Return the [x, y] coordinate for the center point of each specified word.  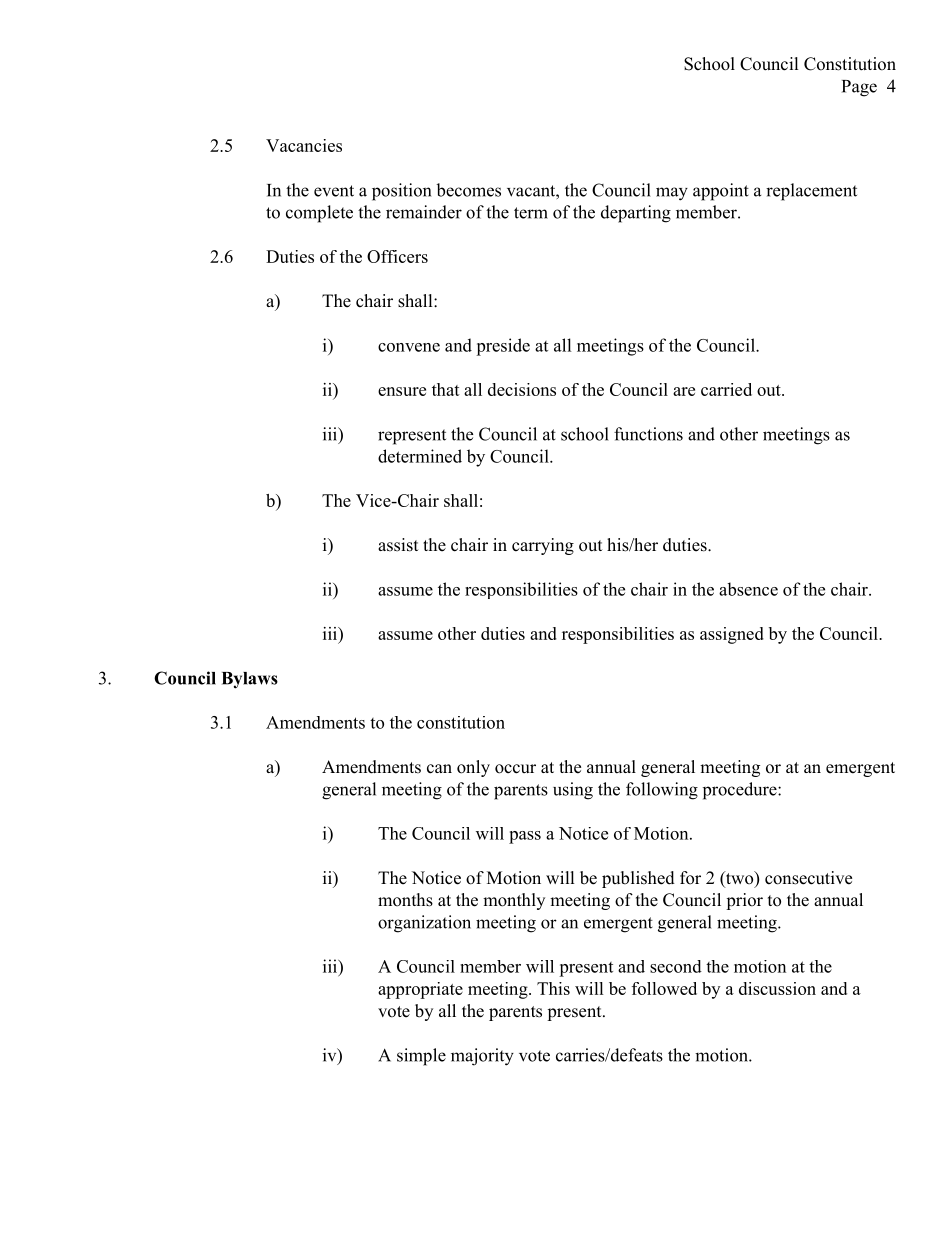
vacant [532, 191]
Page [859, 88]
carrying [543, 546]
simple [421, 1057]
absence [748, 589]
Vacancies [304, 145]
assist [398, 545]
